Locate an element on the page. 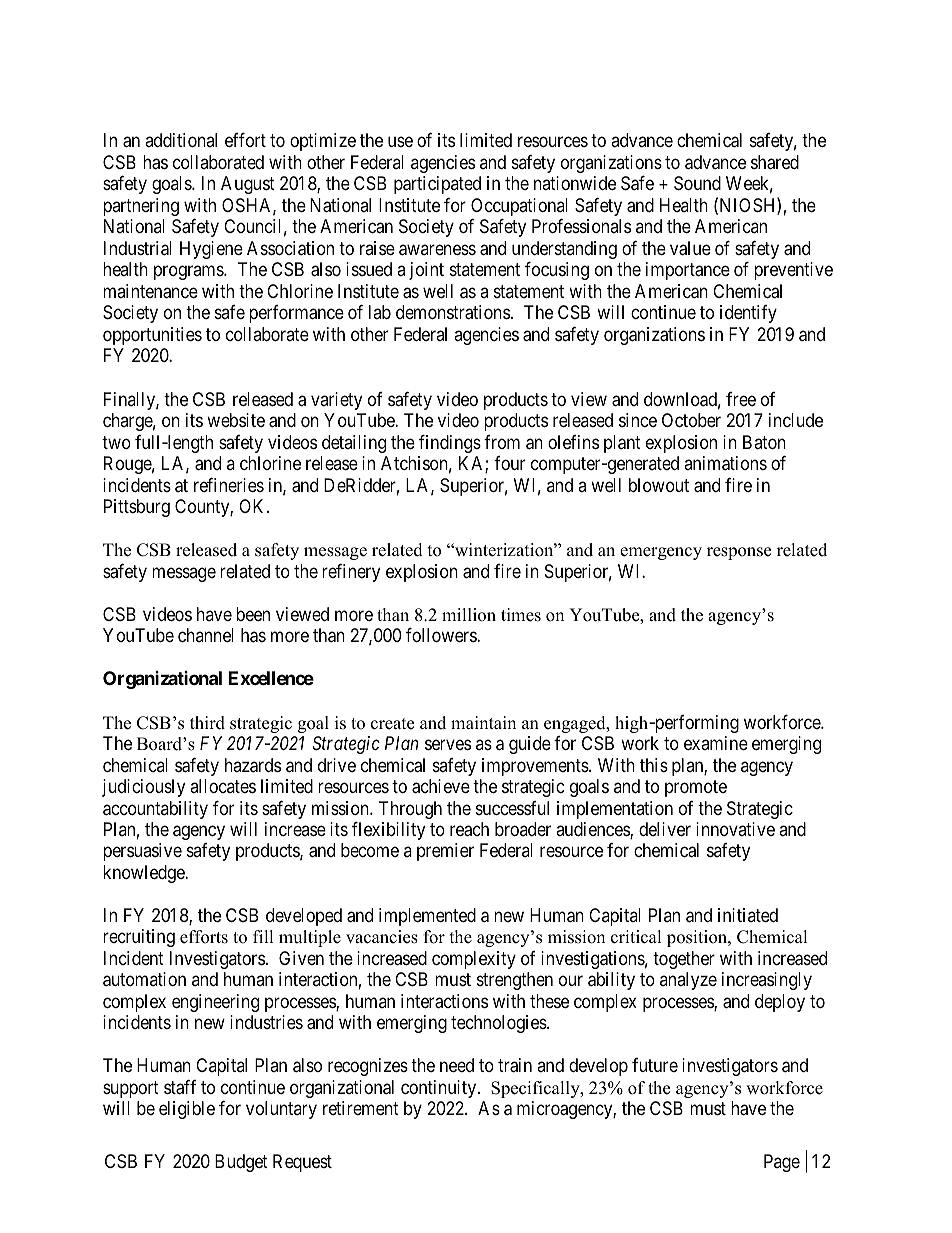 The image size is (952, 1233). additional is located at coordinates (181, 140).
